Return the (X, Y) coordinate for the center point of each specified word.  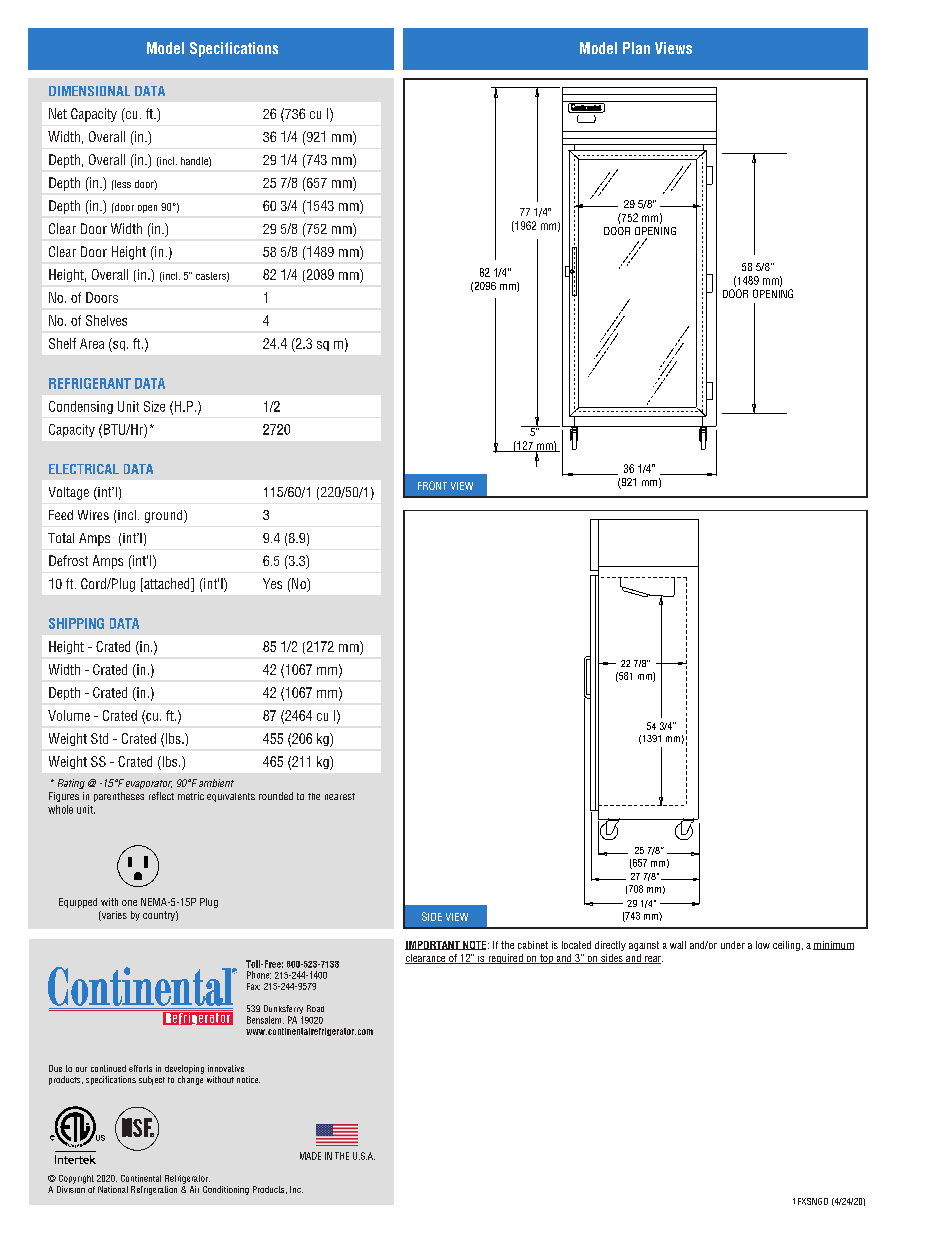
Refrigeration (154, 1190)
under (733, 945)
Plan (636, 48)
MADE (310, 1156)
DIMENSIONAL (89, 91)
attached (167, 585)
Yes (272, 583)
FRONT (432, 485)
